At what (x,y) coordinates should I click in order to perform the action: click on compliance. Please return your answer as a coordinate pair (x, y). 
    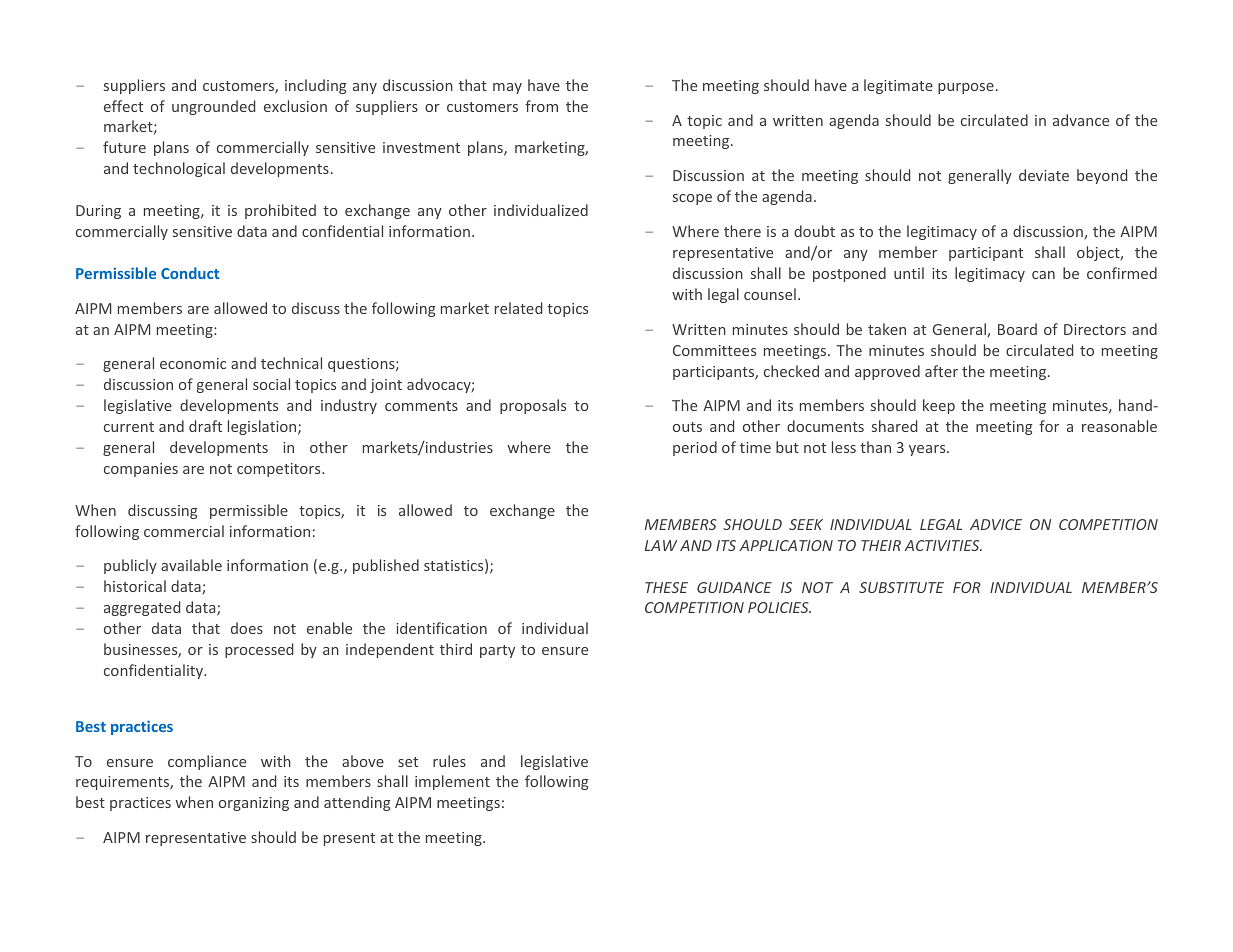
    Looking at the image, I should click on (207, 762).
